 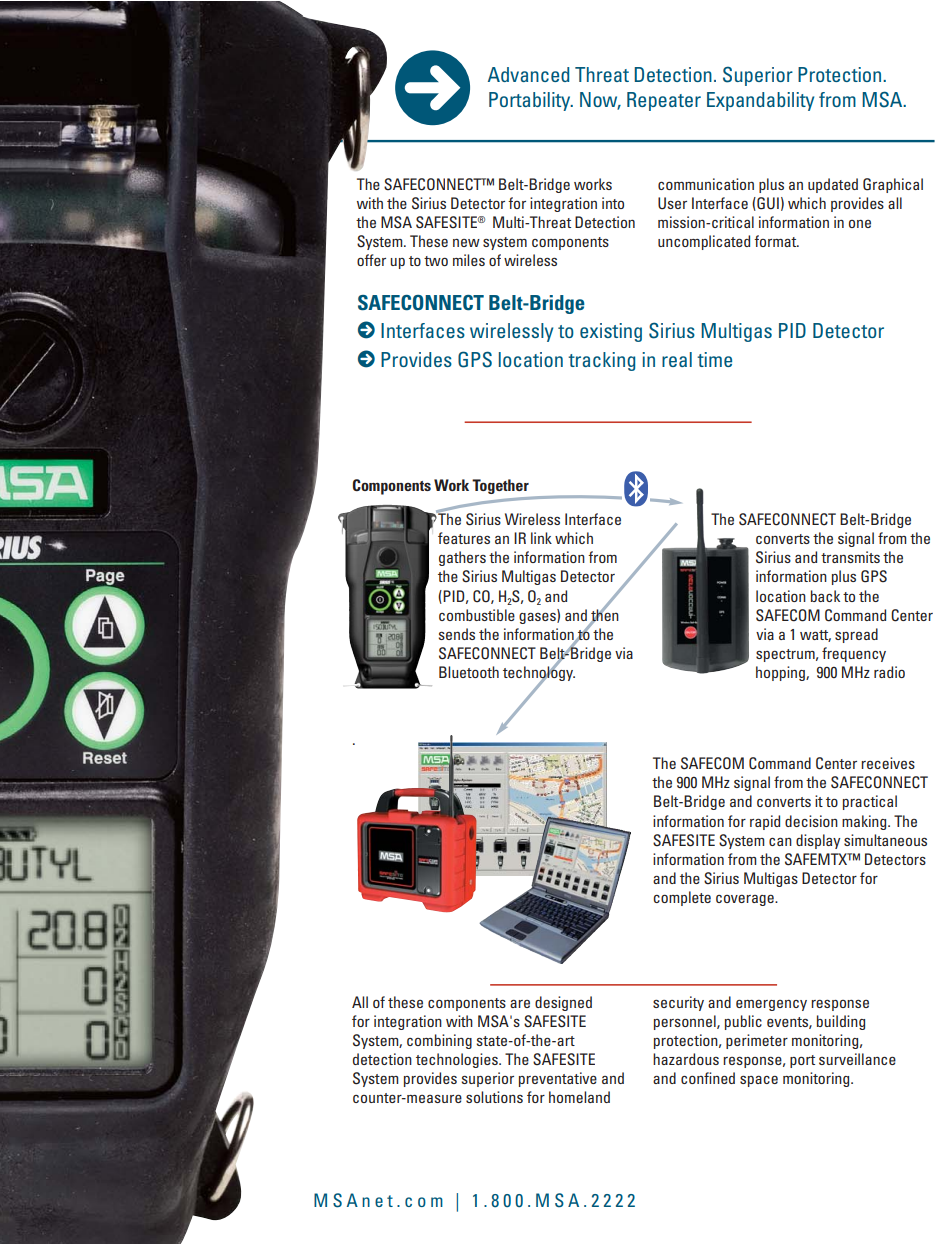 What do you see at coordinates (462, 558) in the document?
I see `gathers` at bounding box center [462, 558].
